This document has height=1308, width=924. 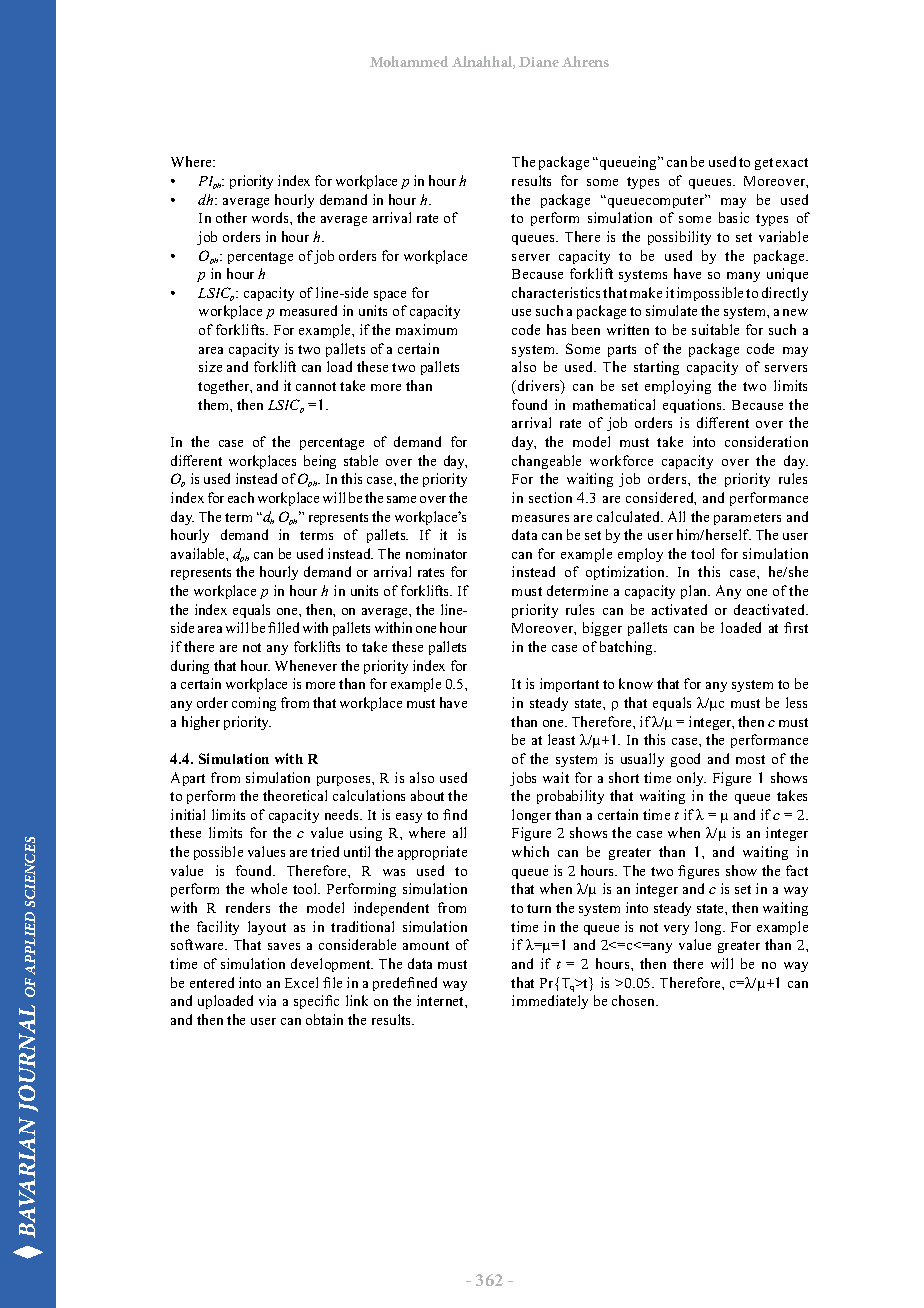 I want to click on each, so click(x=241, y=497).
